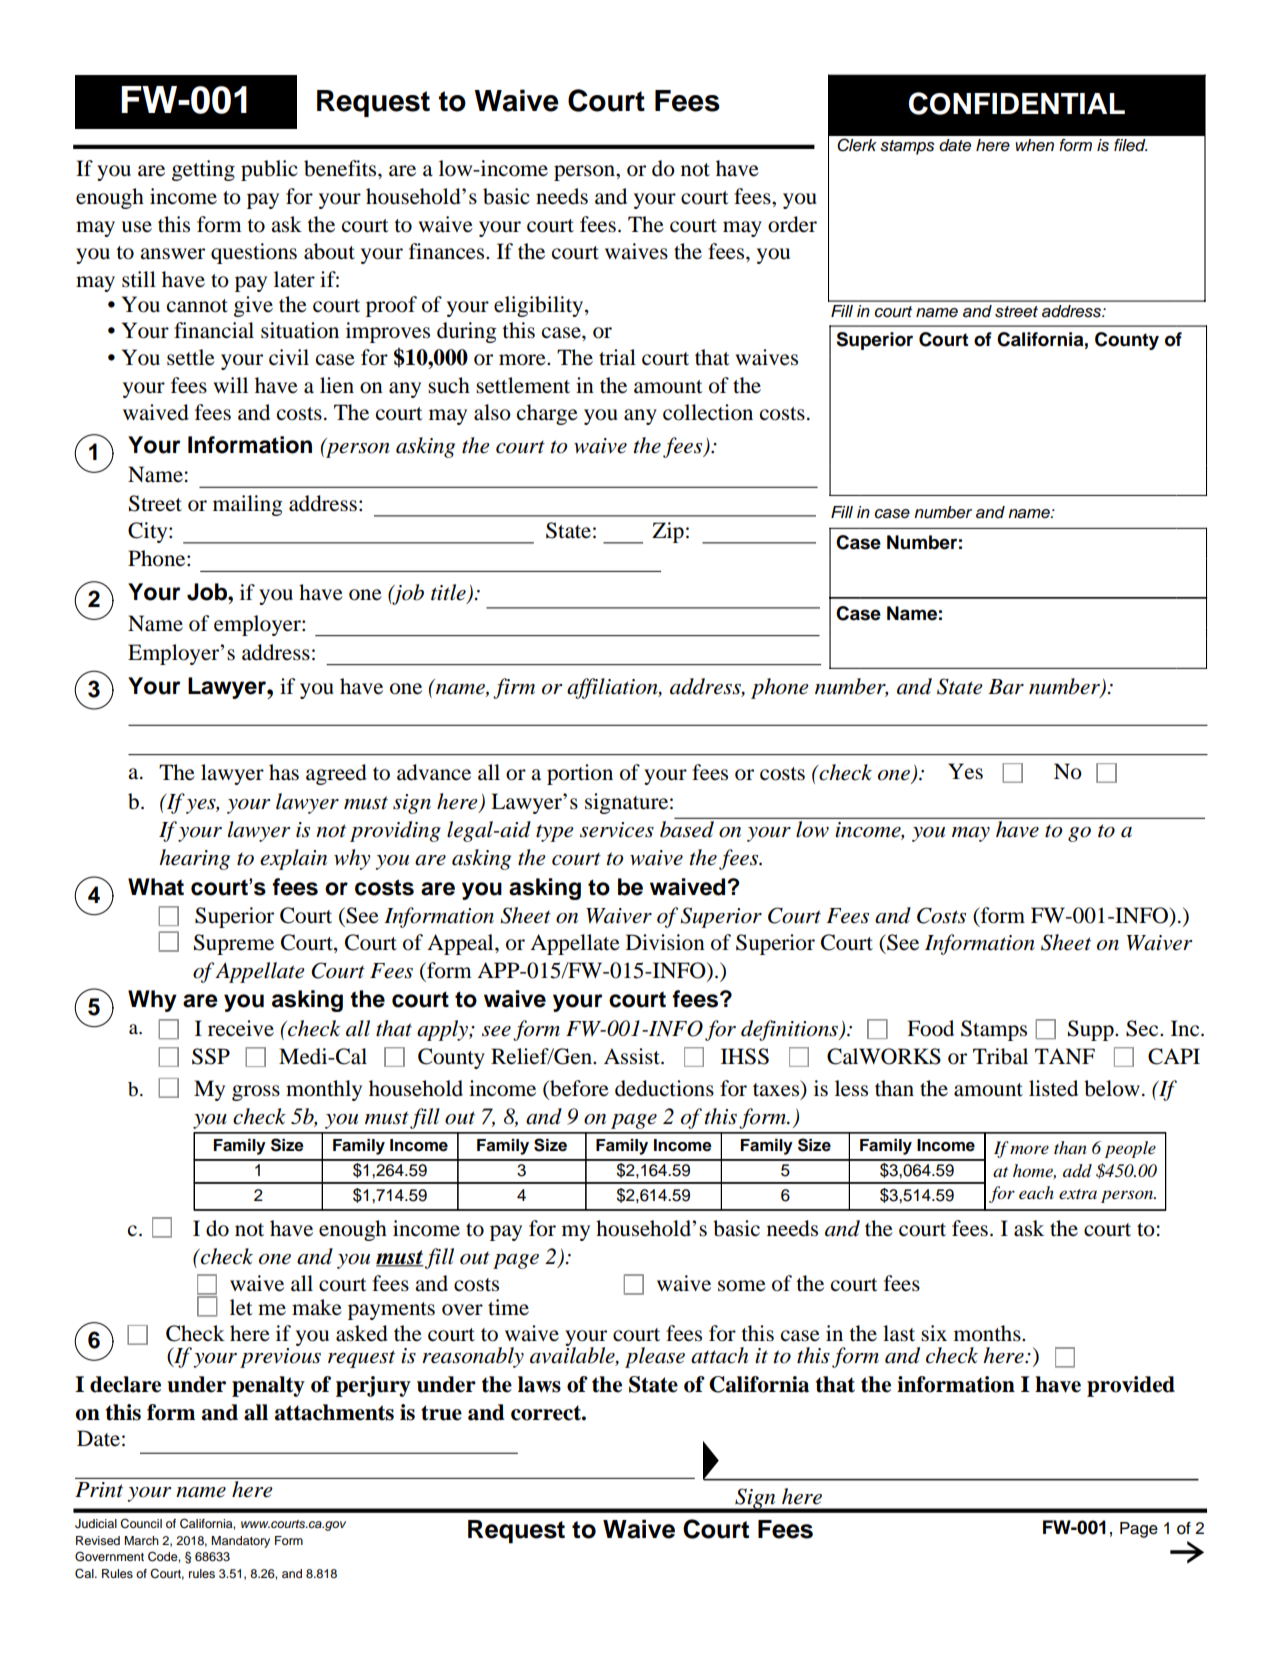  What do you see at coordinates (617, 830) in the document?
I see `services` at bounding box center [617, 830].
